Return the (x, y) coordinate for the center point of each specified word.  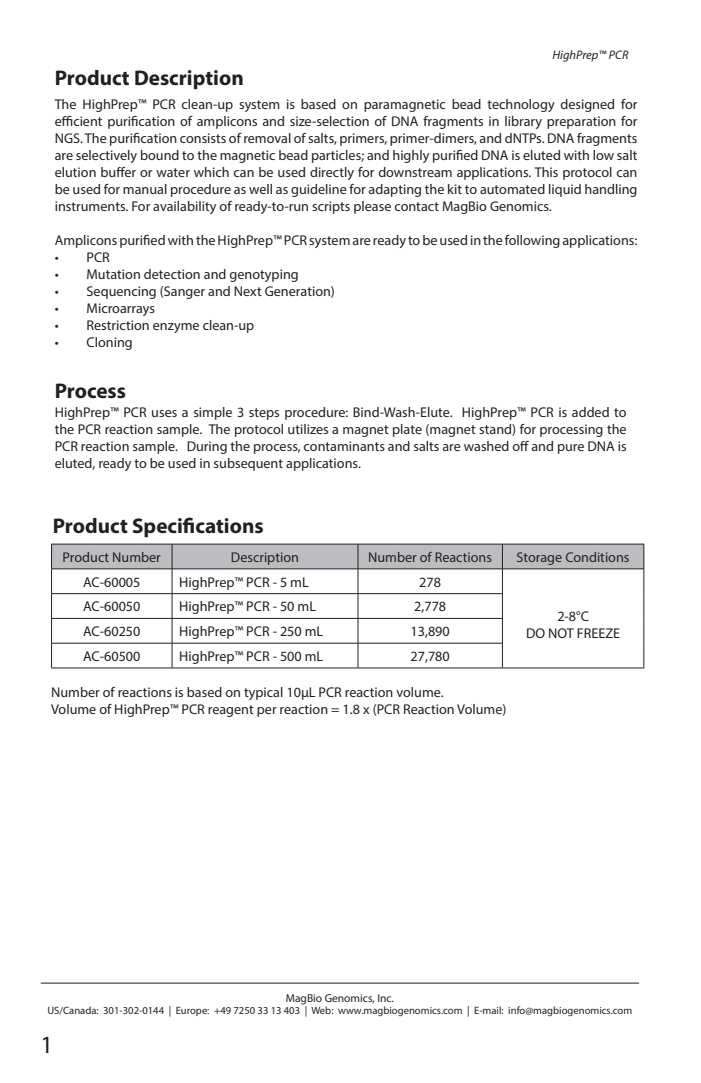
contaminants (344, 446)
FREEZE (598, 633)
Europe (192, 1011)
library (523, 122)
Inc (386, 998)
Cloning (109, 343)
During (207, 447)
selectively (106, 156)
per (267, 712)
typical (263, 693)
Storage (539, 558)
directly (332, 173)
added (590, 412)
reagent (231, 711)
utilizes (308, 429)
